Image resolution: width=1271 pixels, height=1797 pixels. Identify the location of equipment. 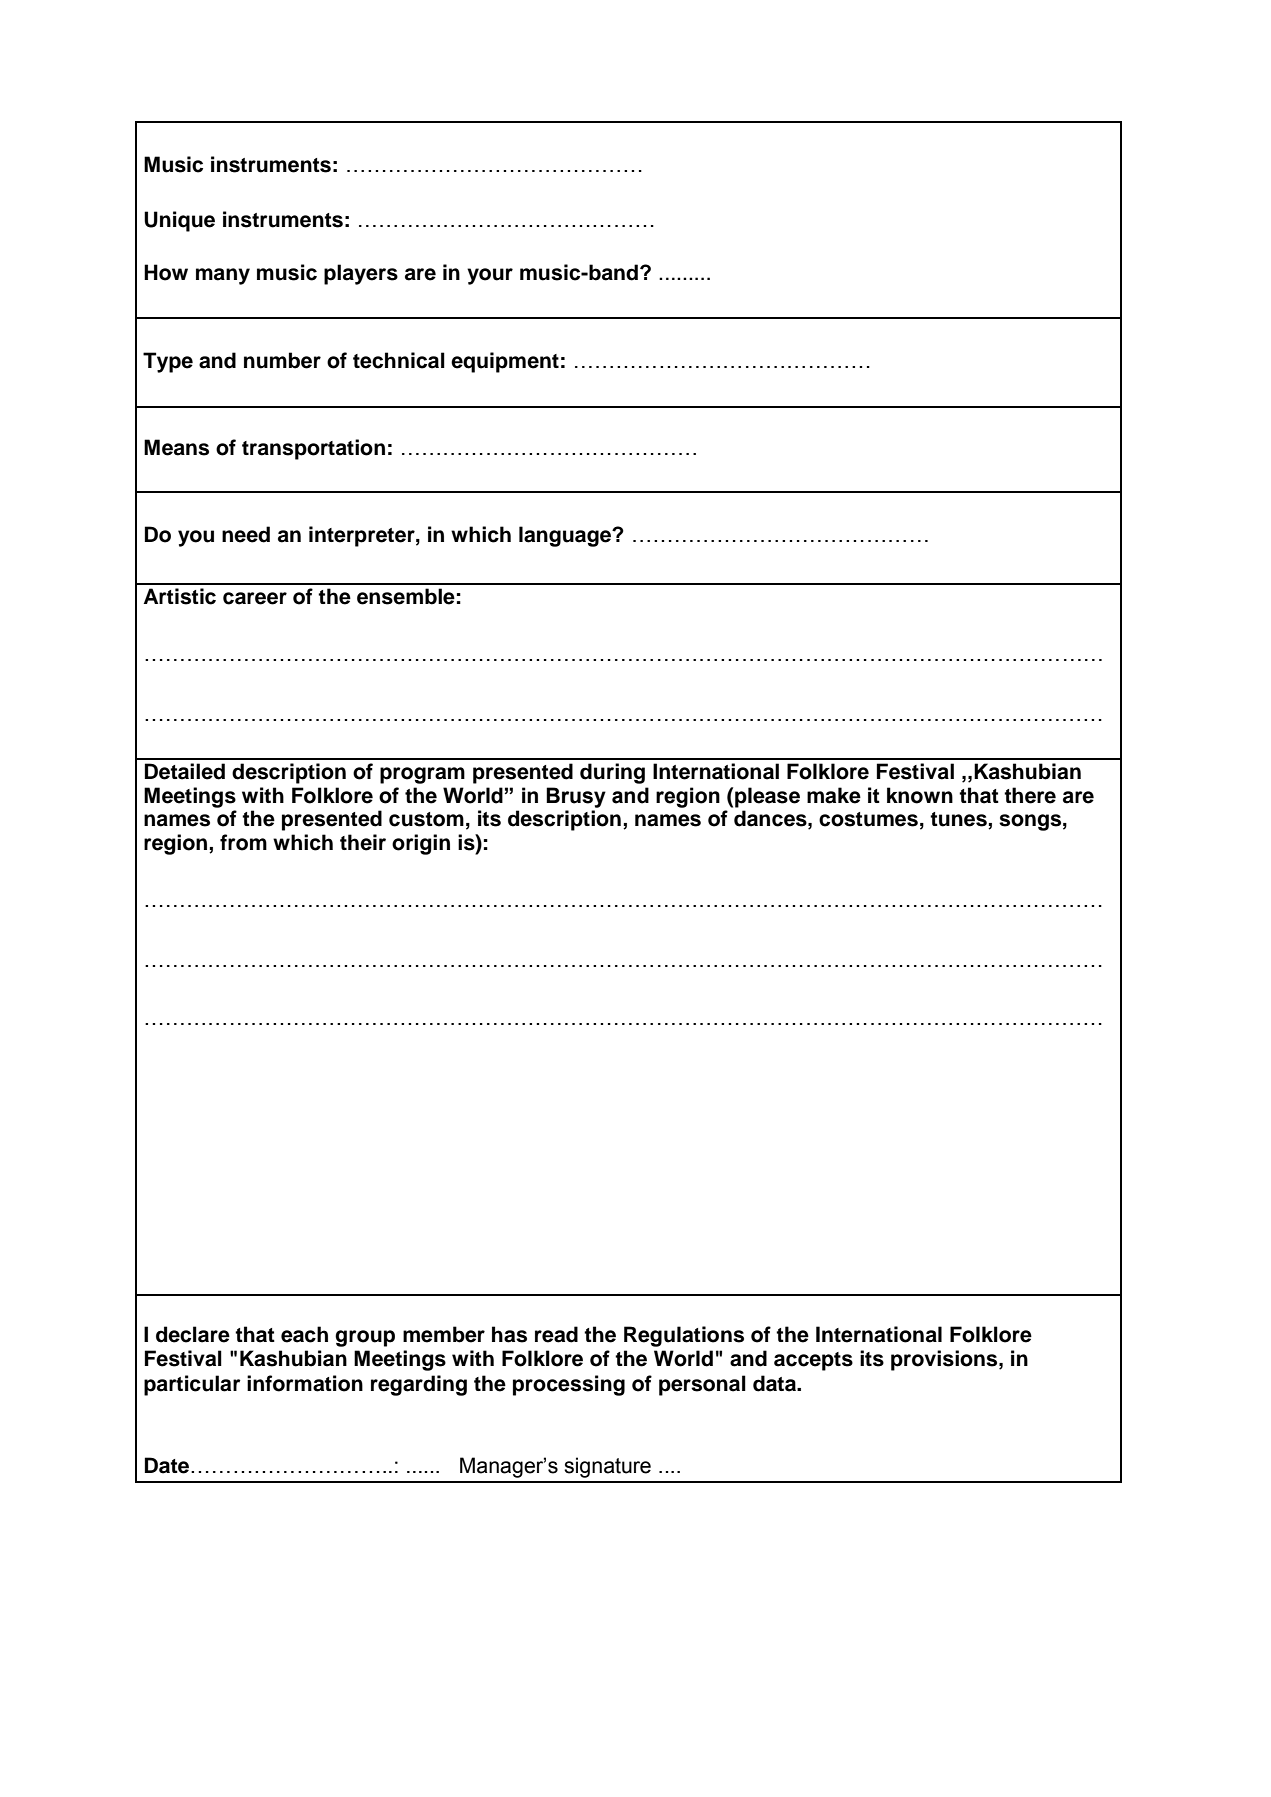
(505, 362).
